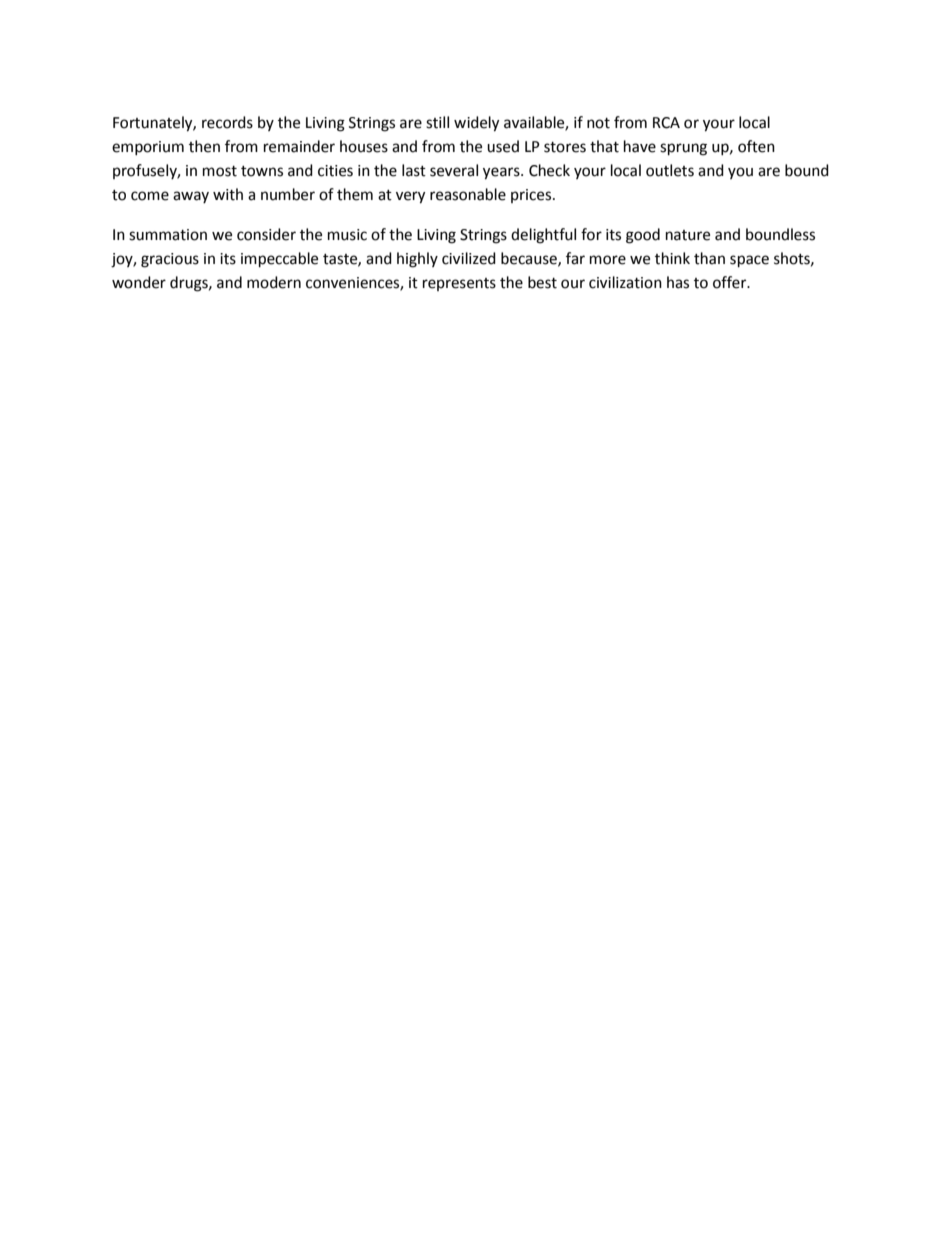  Describe the element at coordinates (437, 122) in the screenshot. I see `still` at that location.
